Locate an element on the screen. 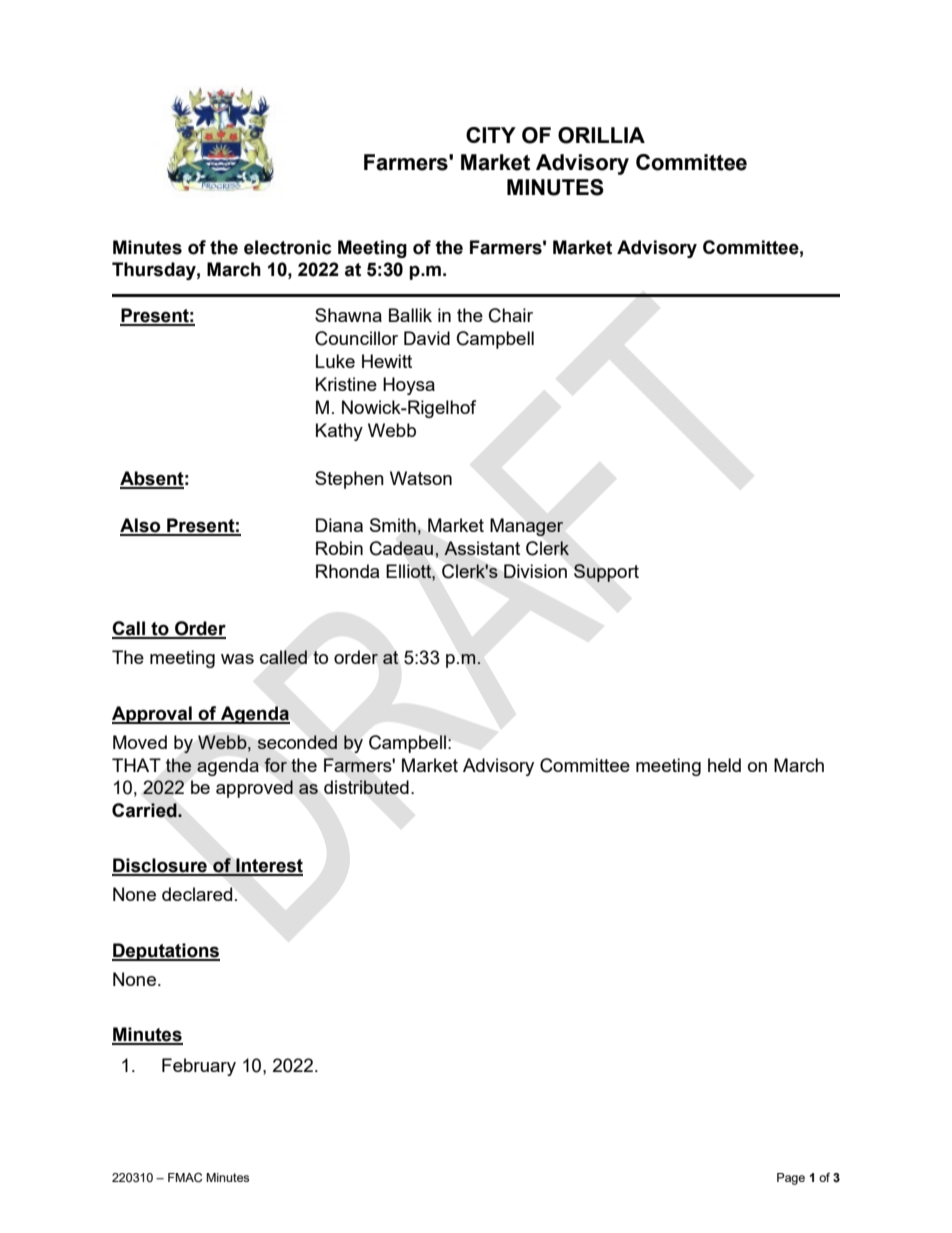 The width and height of the screenshot is (952, 1233). Assistant is located at coordinates (482, 548).
